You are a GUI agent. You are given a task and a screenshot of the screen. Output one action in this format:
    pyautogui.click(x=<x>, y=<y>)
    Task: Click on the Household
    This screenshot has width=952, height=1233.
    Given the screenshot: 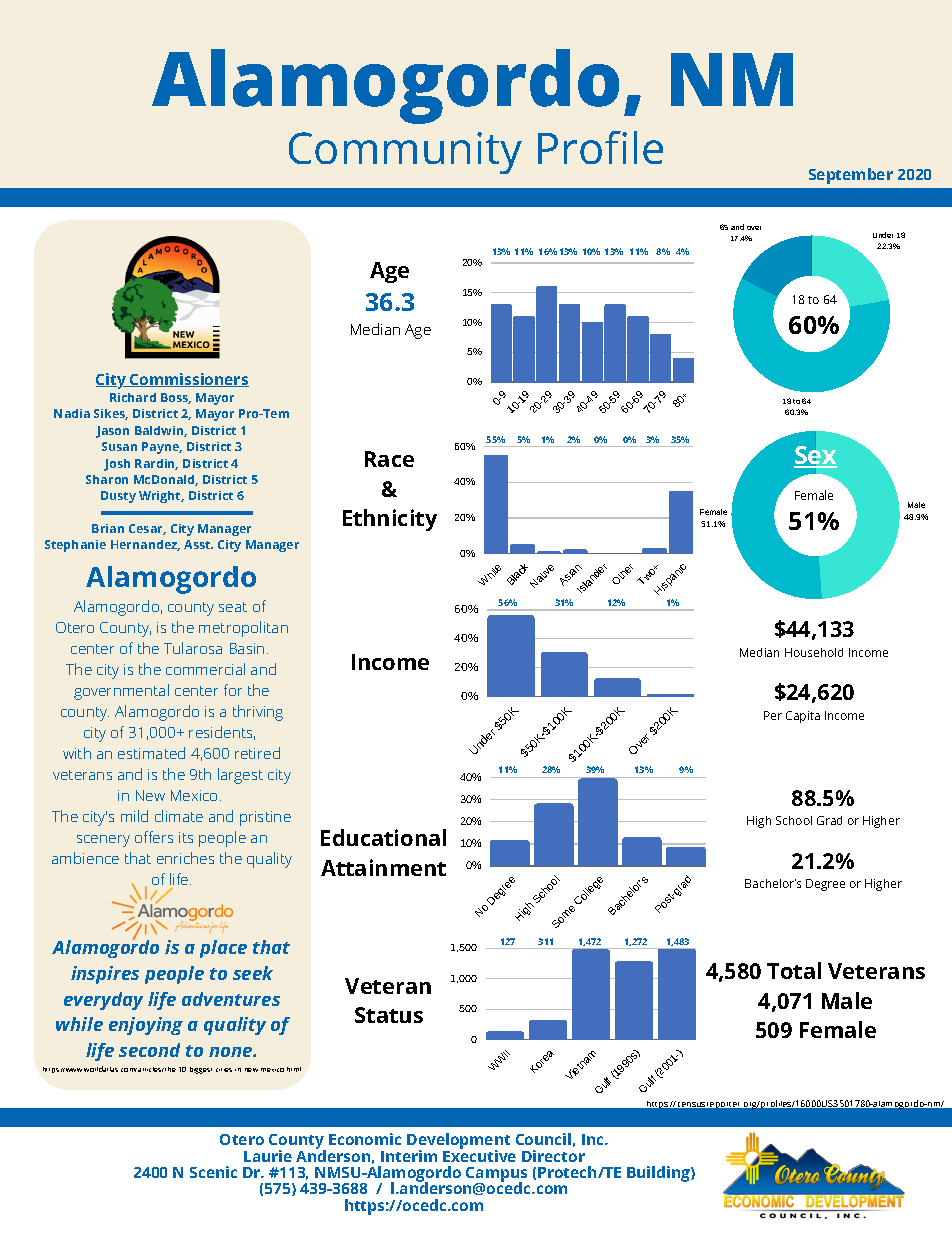 What is the action you would take?
    pyautogui.click(x=814, y=652)
